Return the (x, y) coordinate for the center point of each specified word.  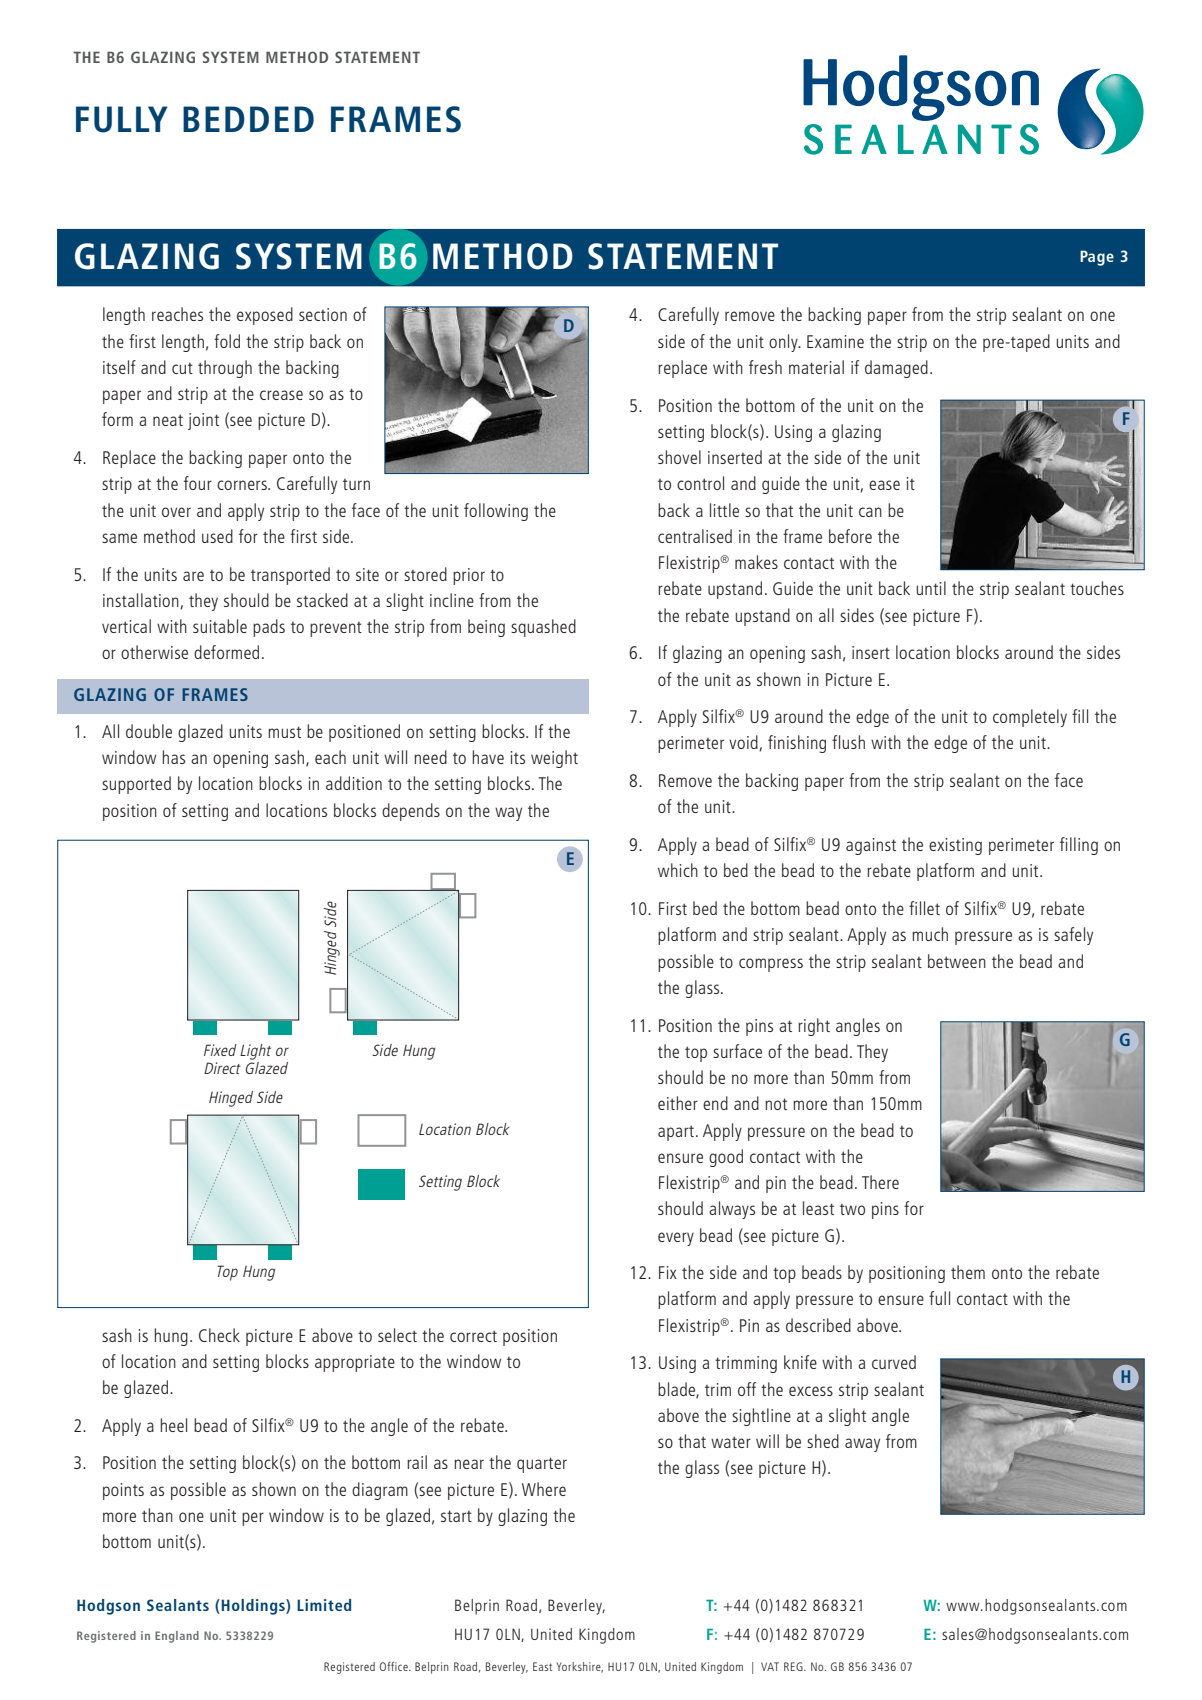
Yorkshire (580, 1667)
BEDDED (248, 119)
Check (219, 1335)
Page (1097, 258)
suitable (220, 626)
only (784, 343)
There (880, 1182)
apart (676, 1133)
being (486, 628)
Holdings (253, 1607)
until (931, 588)
